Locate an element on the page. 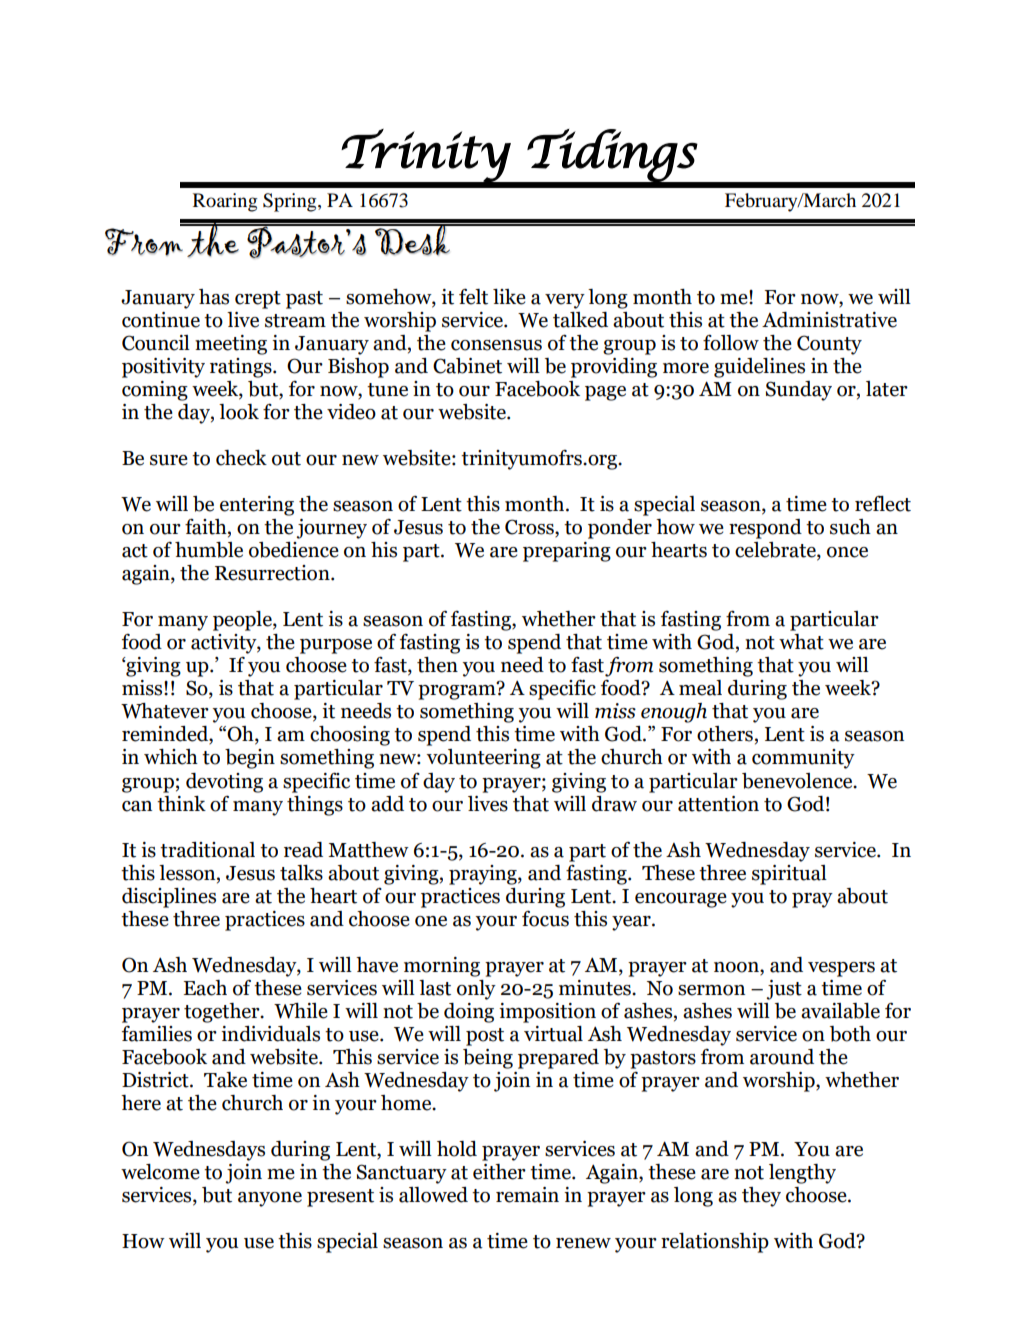  anyone is located at coordinates (270, 1199).
